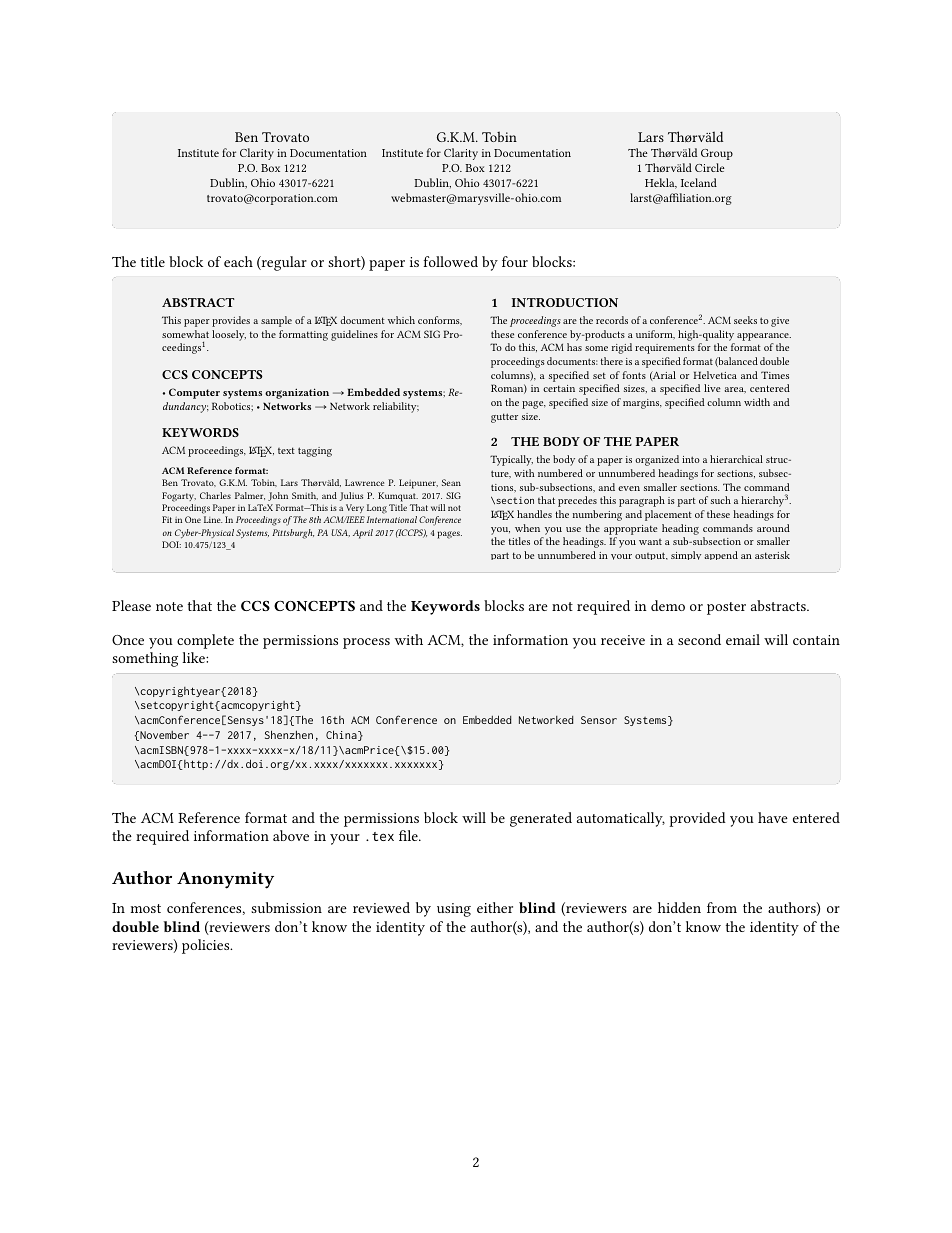 The image size is (952, 1233). Describe the element at coordinates (390, 519) in the screenshot. I see `International` at that location.
